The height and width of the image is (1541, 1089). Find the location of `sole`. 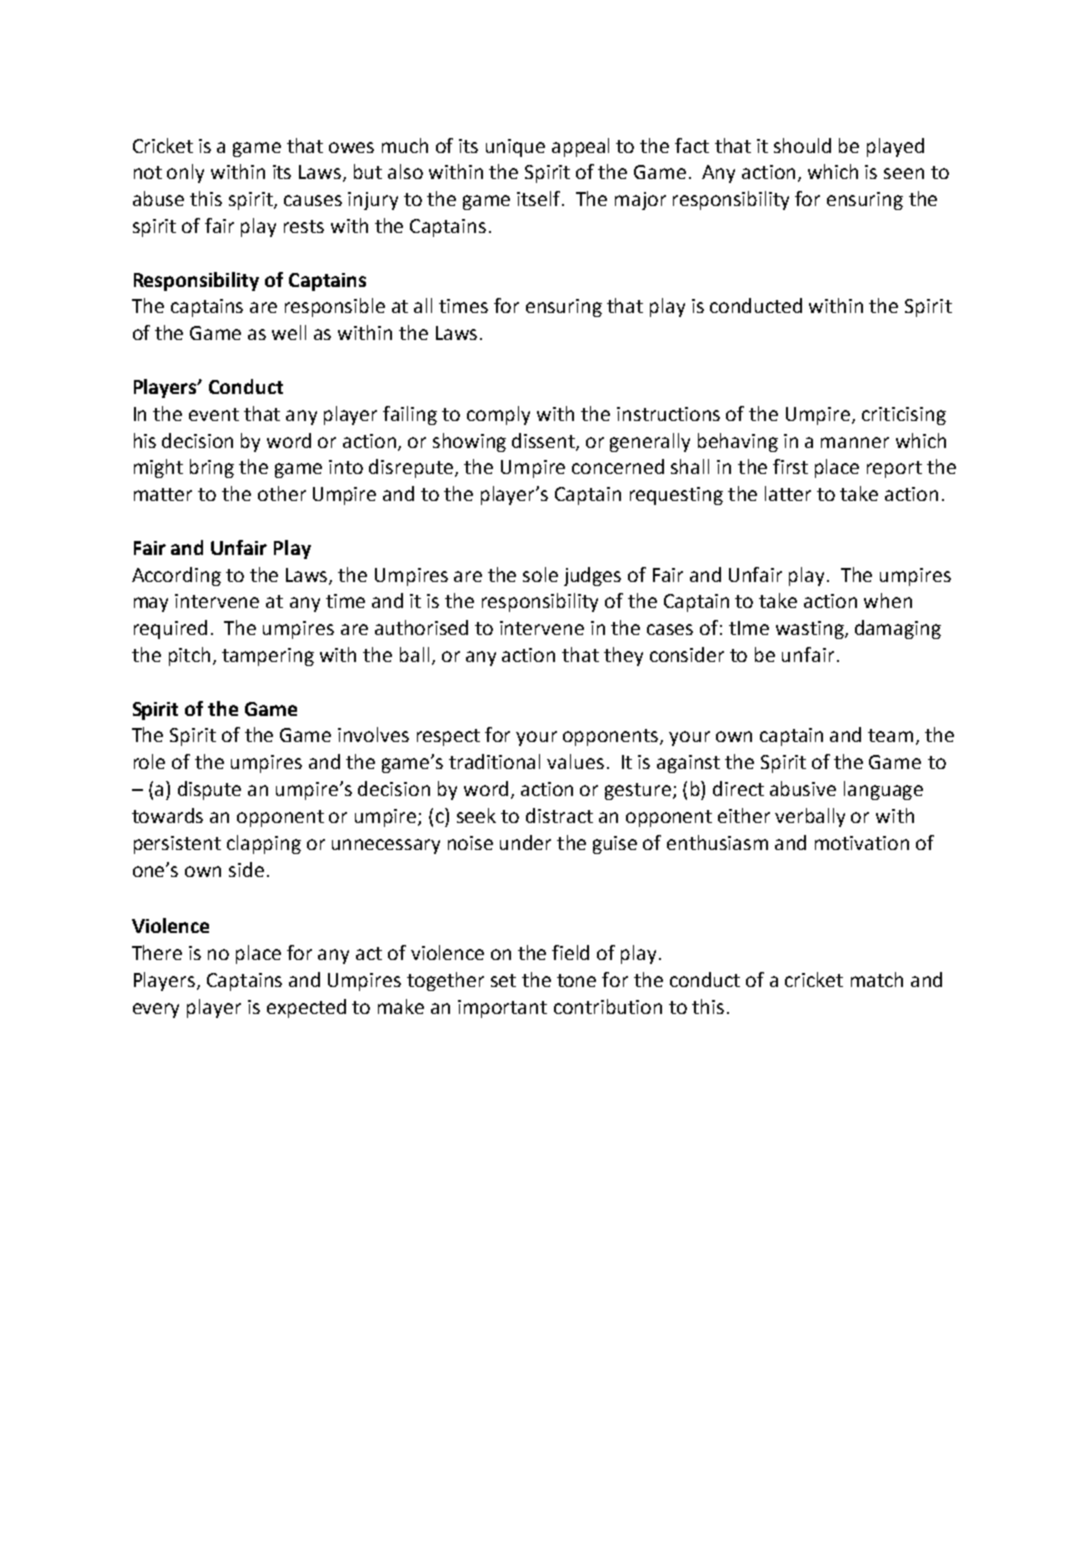

sole is located at coordinates (540, 574).
